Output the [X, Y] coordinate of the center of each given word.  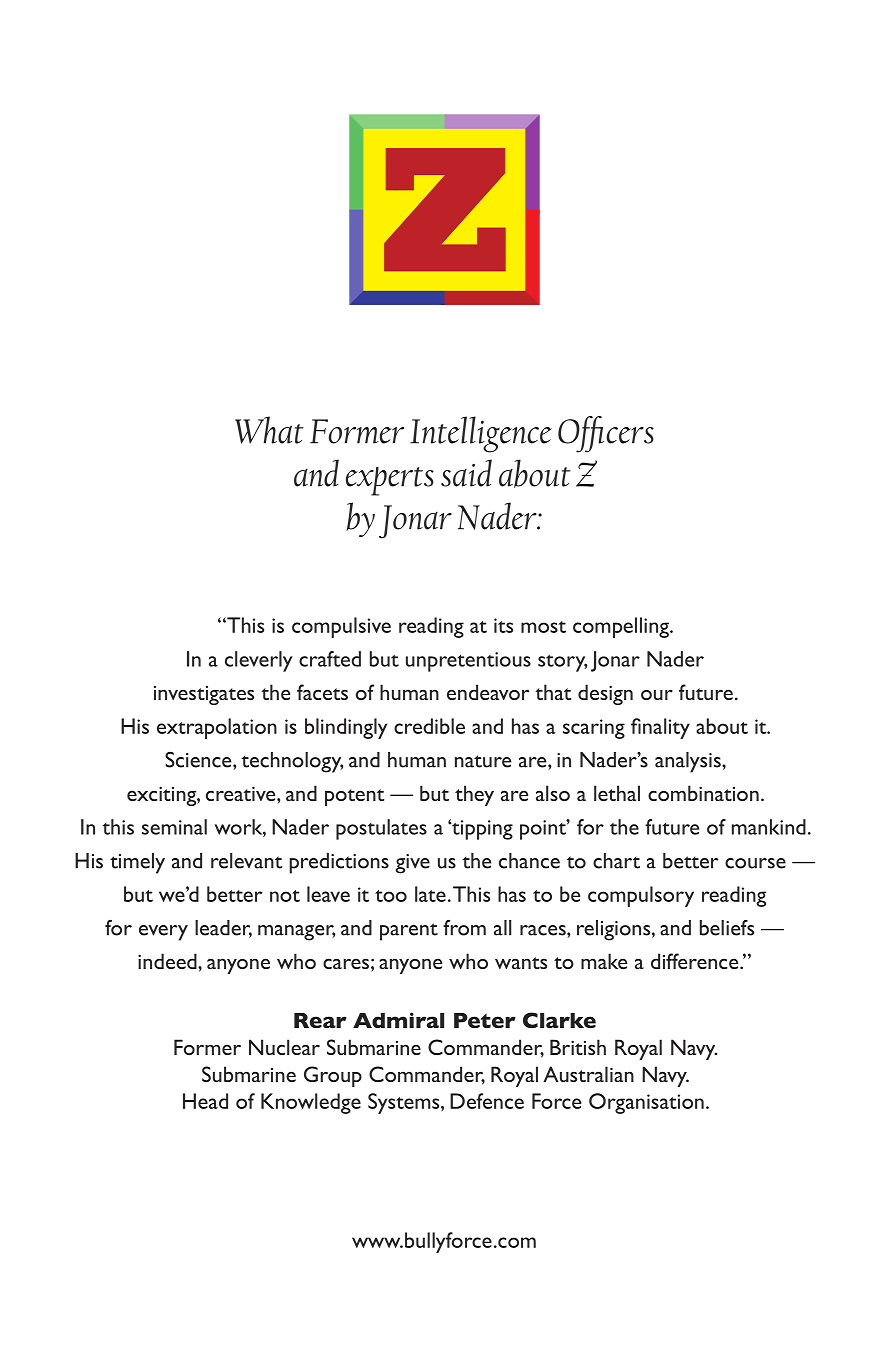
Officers [606, 434]
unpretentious [468, 662]
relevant [246, 861]
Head [205, 1101]
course [755, 863]
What [269, 430]
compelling [622, 627]
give [413, 864]
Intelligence [481, 434]
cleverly [259, 661]
